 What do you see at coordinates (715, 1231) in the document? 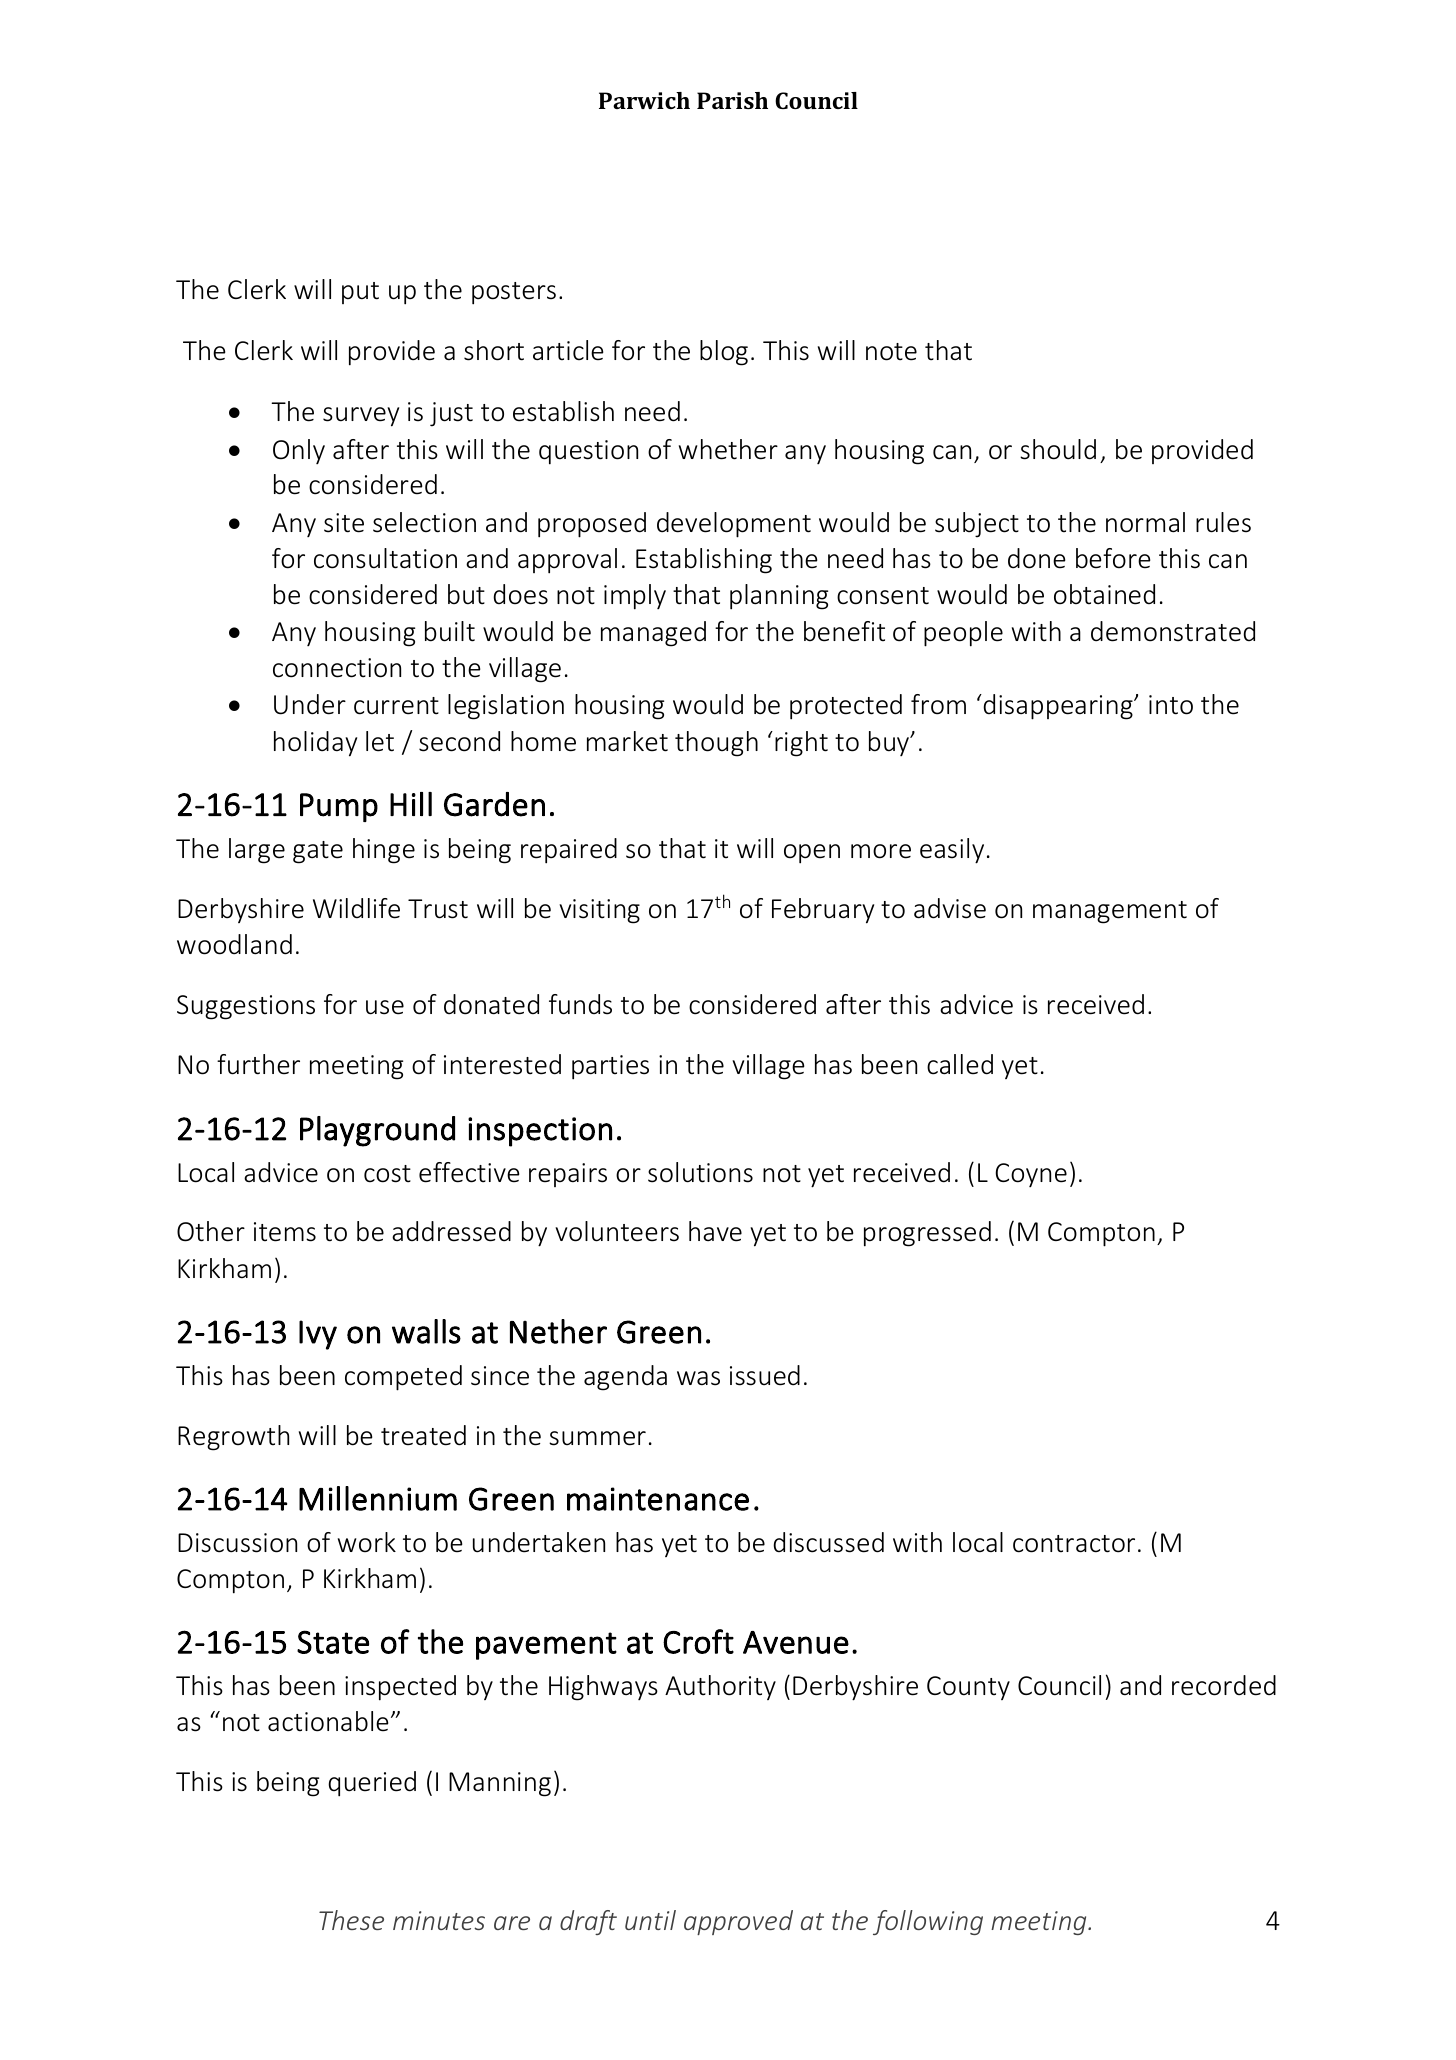
I see `have` at bounding box center [715, 1231].
